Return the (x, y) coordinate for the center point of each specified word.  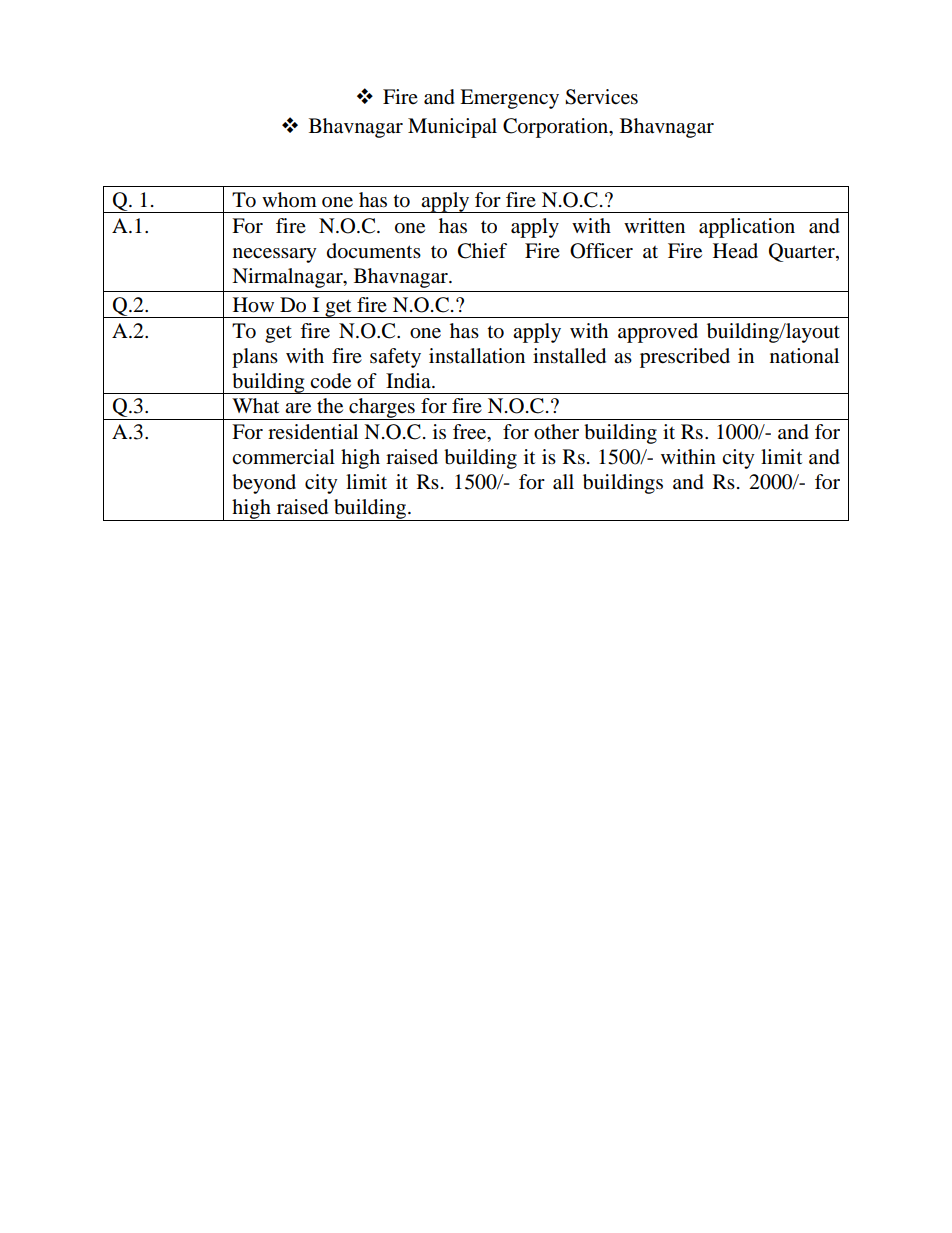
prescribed (685, 358)
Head (735, 250)
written (654, 226)
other (556, 432)
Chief (482, 251)
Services (601, 97)
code (330, 381)
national (804, 356)
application (747, 228)
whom (289, 199)
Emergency (509, 99)
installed (569, 356)
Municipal (452, 128)
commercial (283, 457)
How (253, 305)
